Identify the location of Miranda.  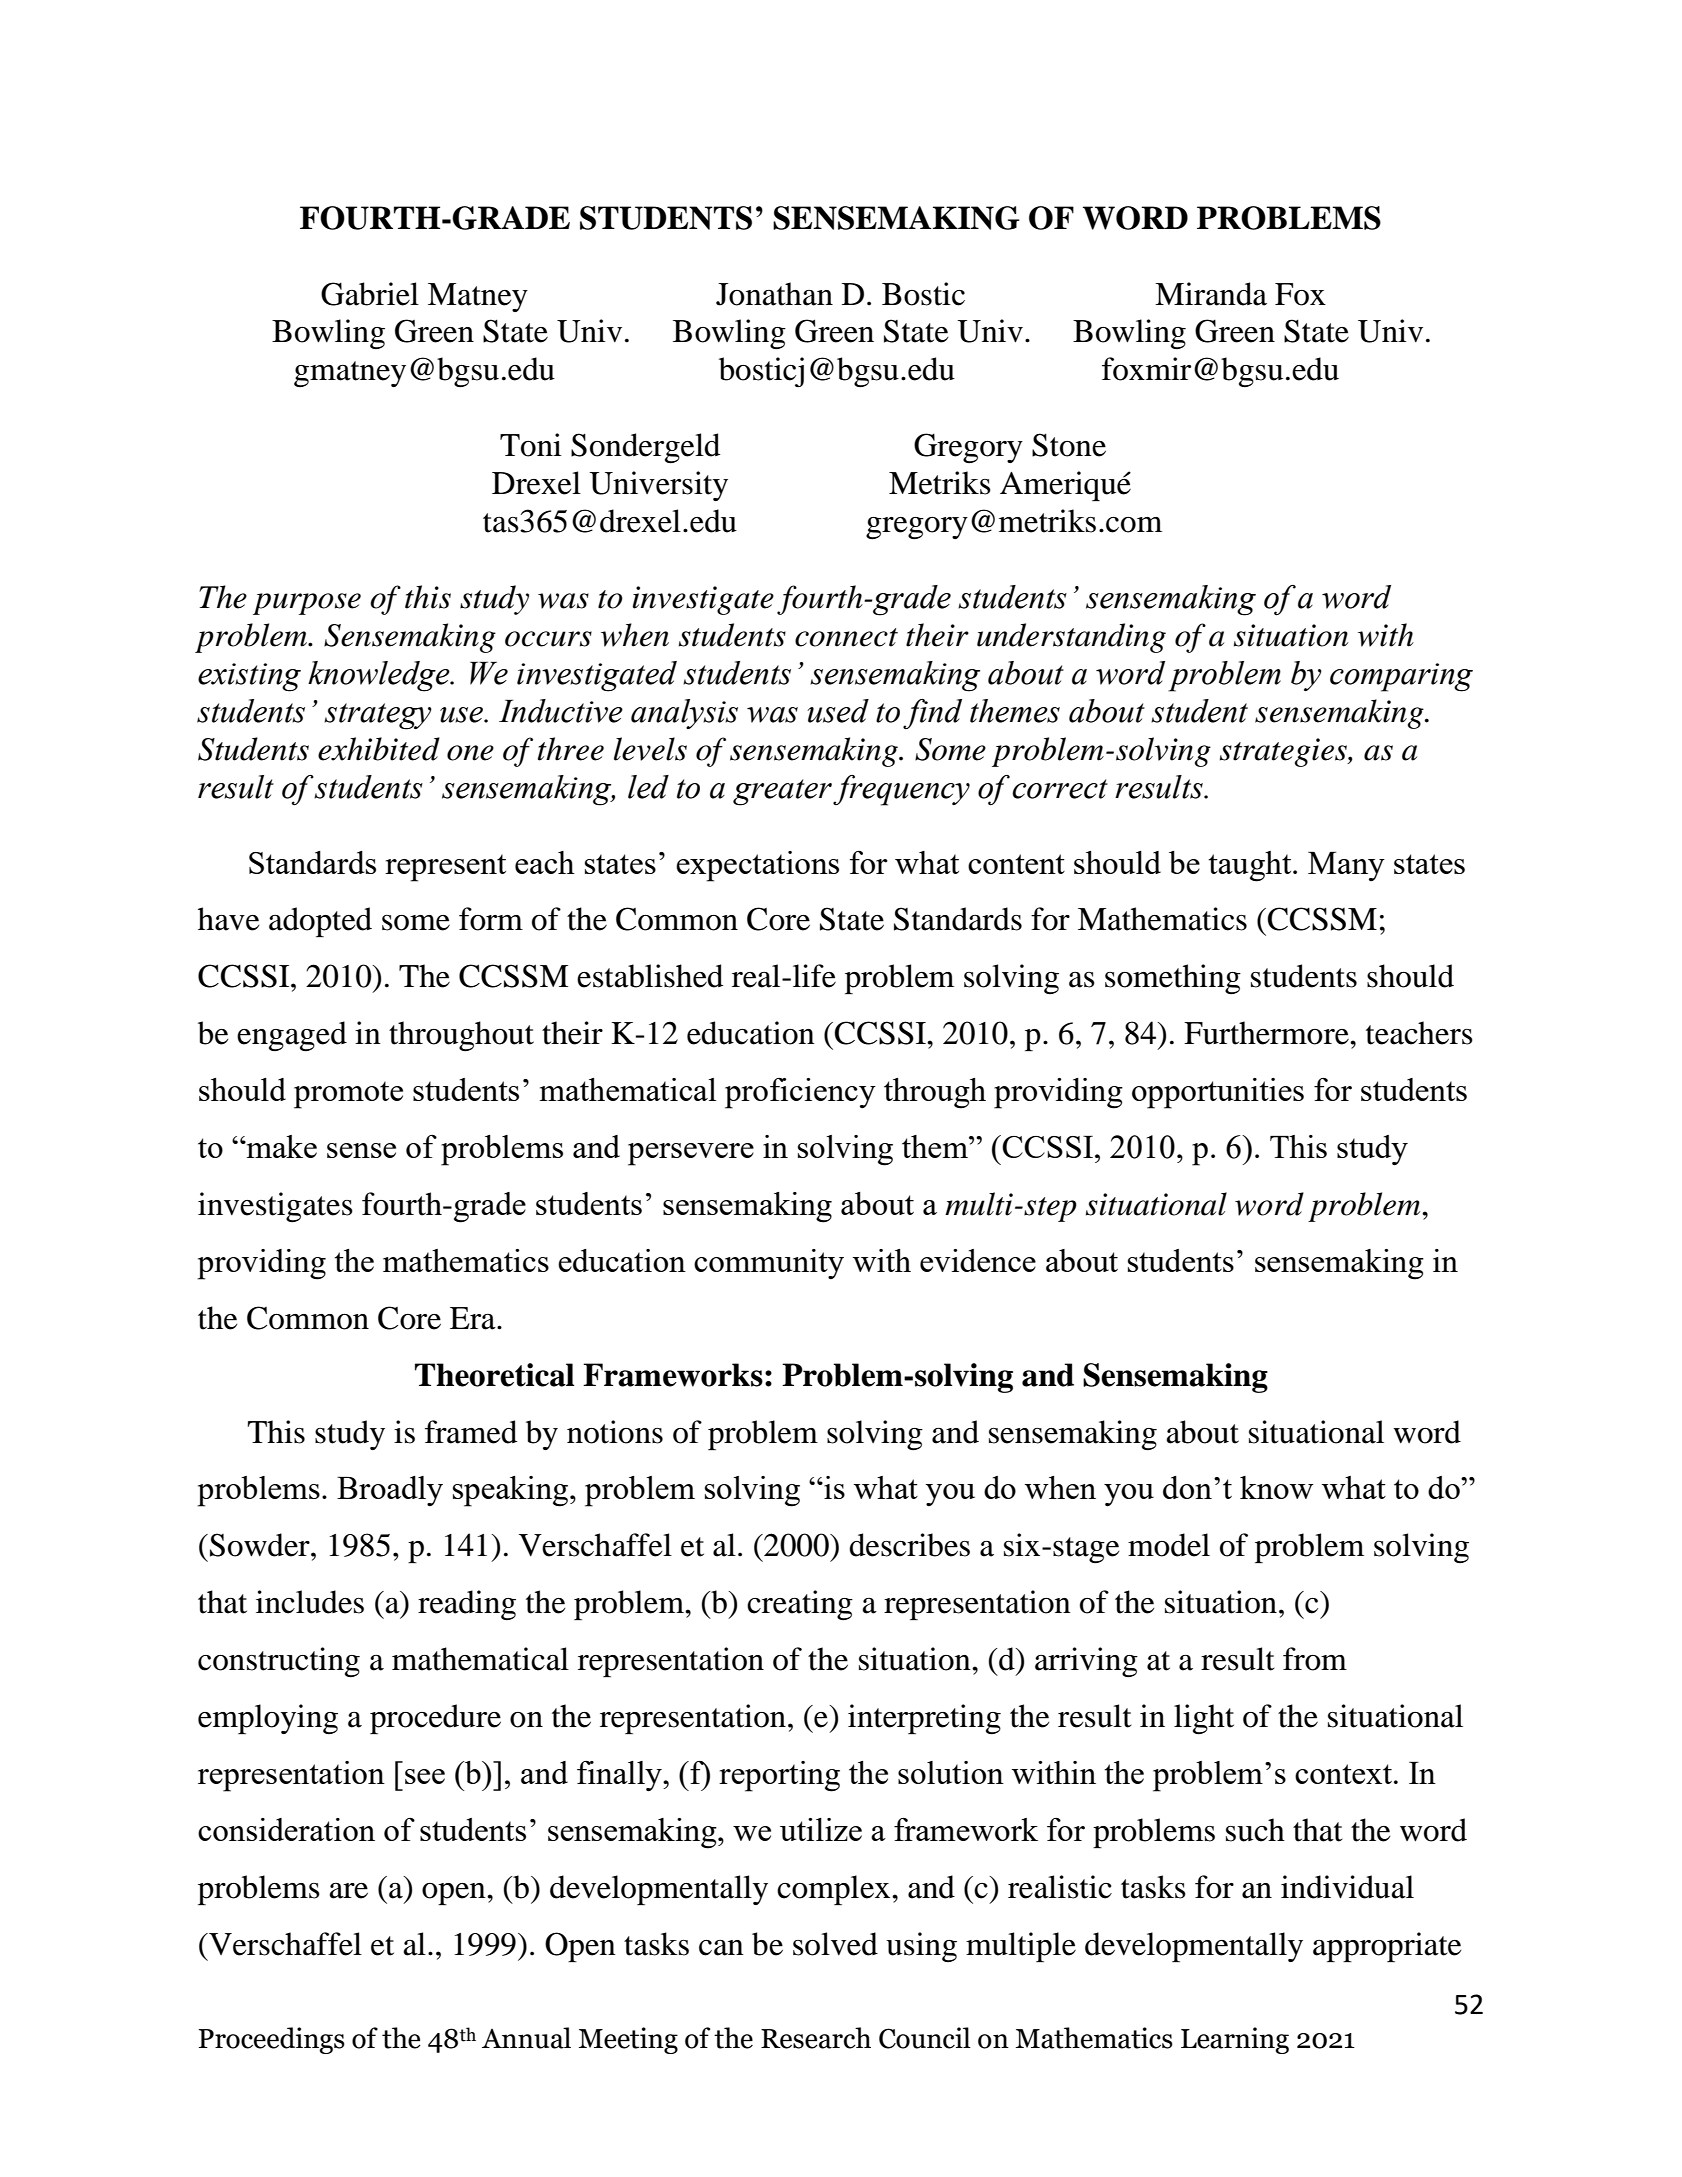
(1211, 294).
